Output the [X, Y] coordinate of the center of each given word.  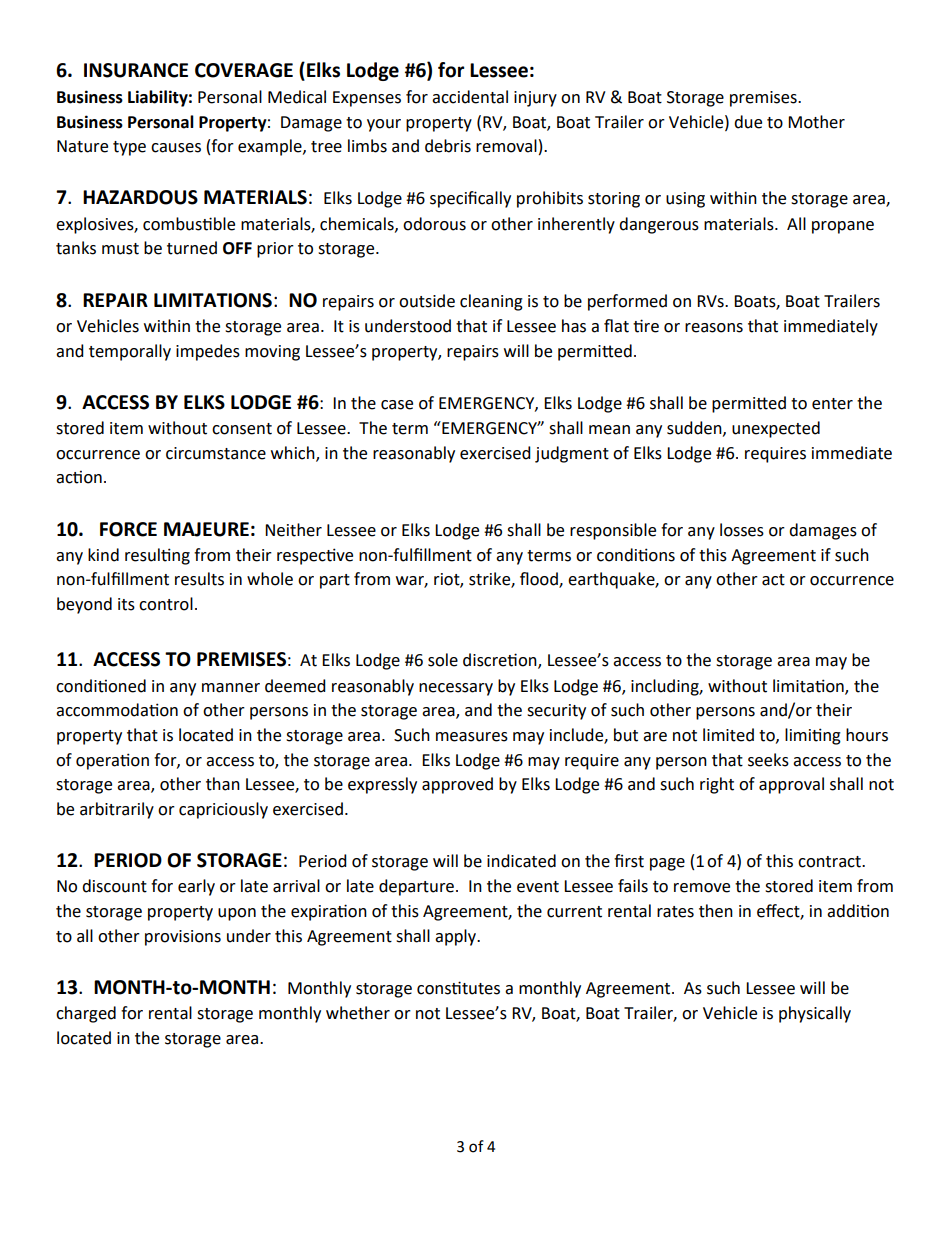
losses [742, 530]
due [748, 122]
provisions [183, 938]
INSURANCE [136, 70]
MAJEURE [206, 529]
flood [540, 580]
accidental [470, 97]
